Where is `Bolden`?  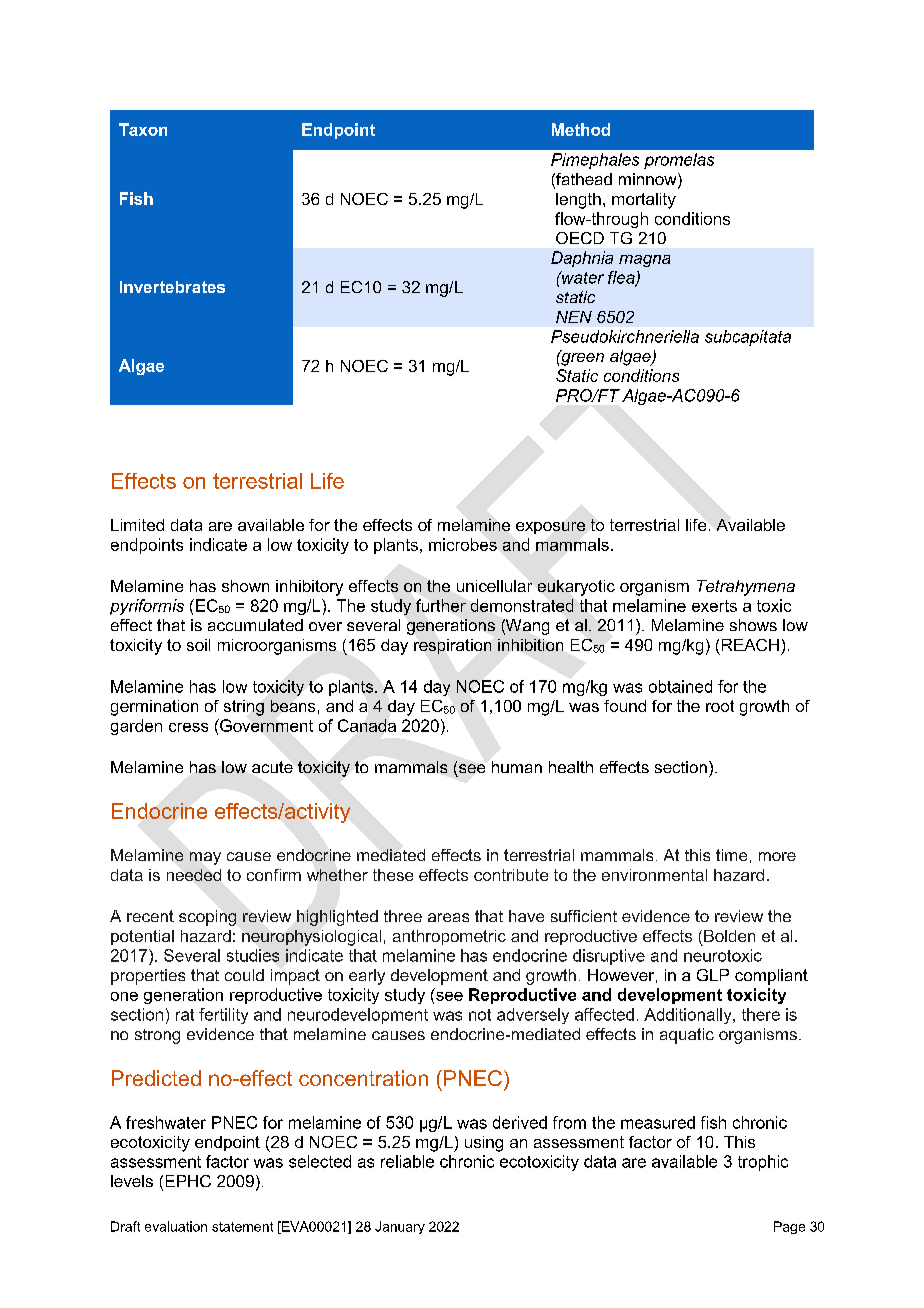
Bolden is located at coordinates (729, 936).
